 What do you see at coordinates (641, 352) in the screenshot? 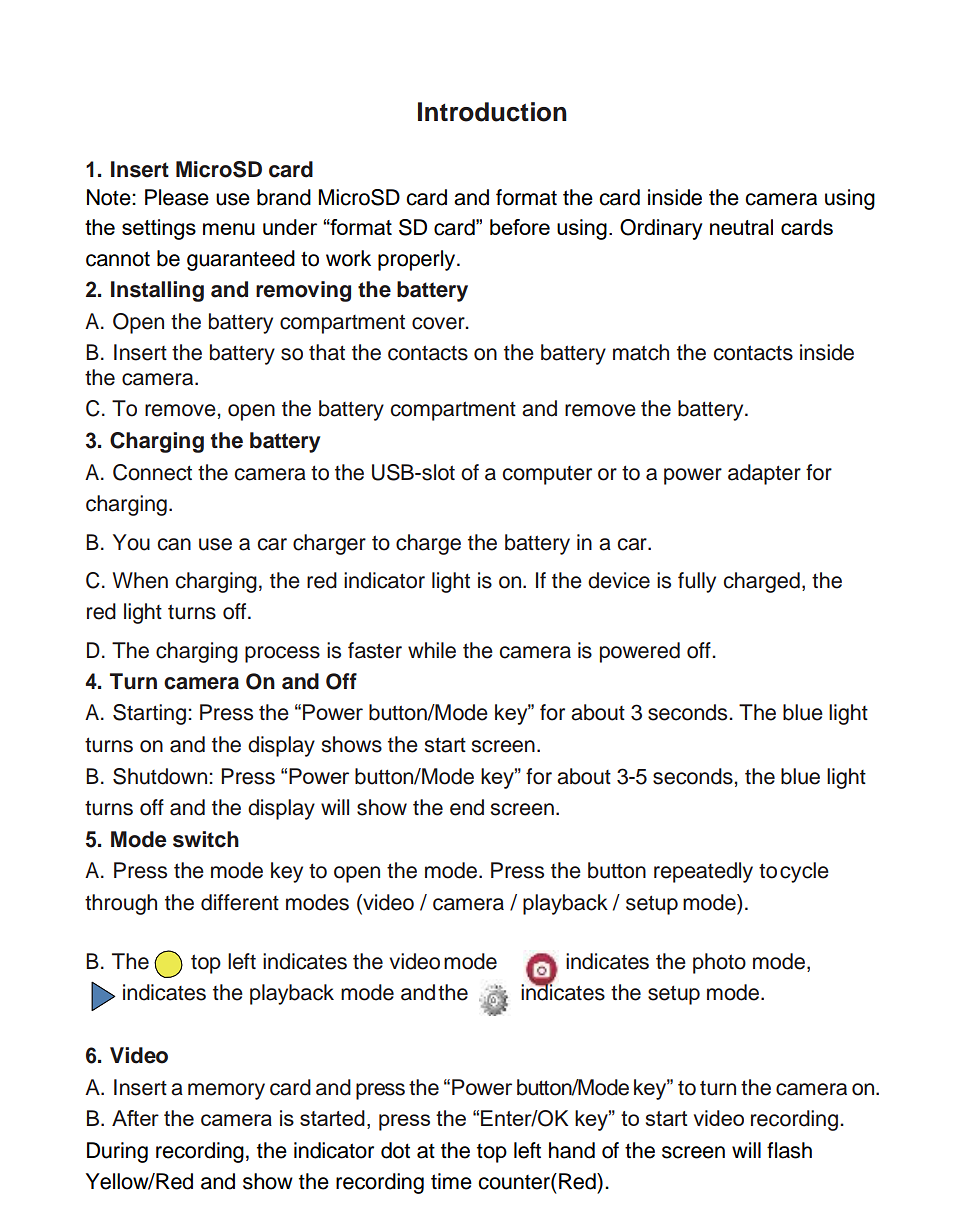
I see `match` at bounding box center [641, 352].
